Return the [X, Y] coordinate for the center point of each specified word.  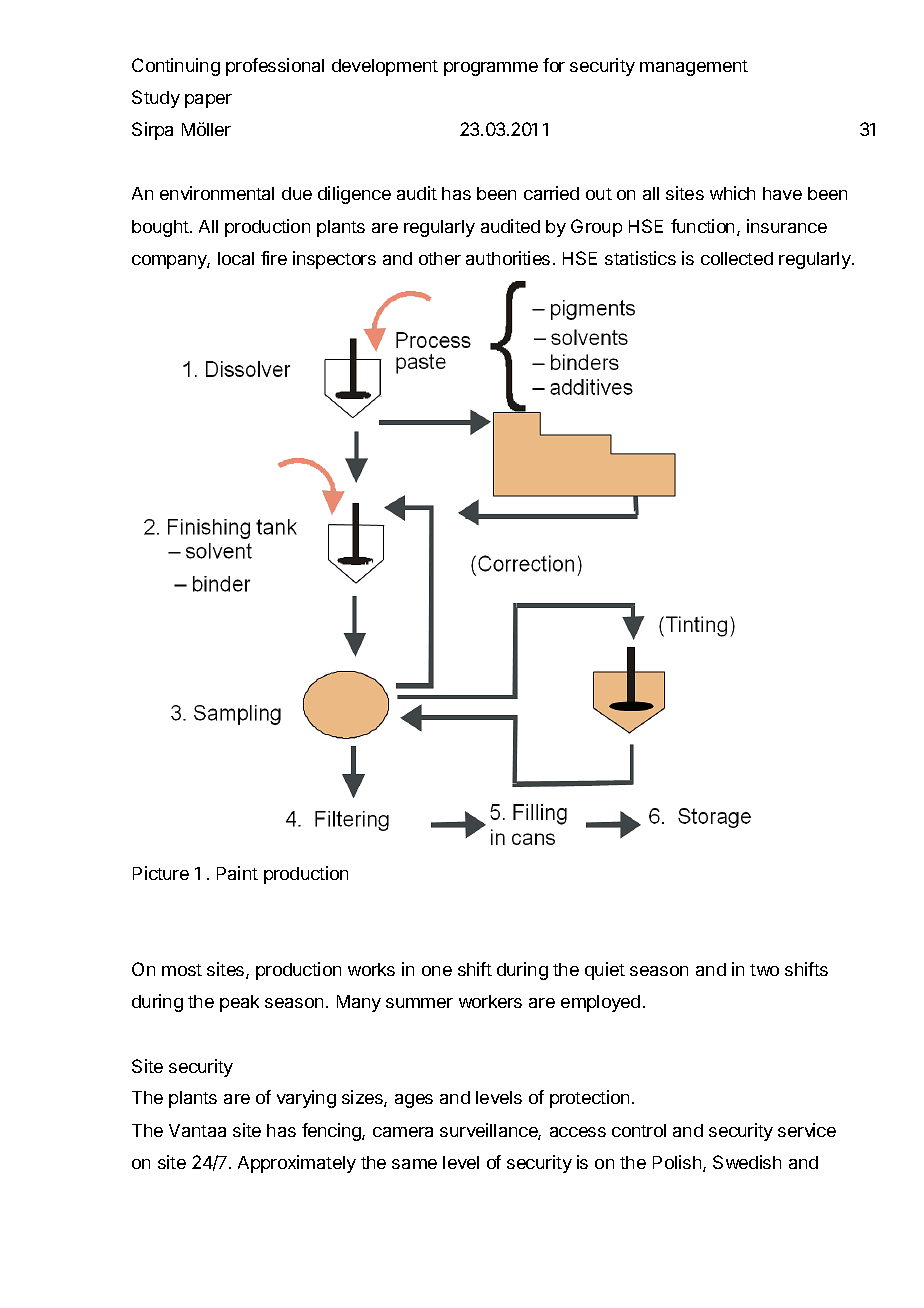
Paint [237, 873]
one [437, 971]
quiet [605, 971]
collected [737, 258]
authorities [508, 258]
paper [208, 101]
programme [491, 69]
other [440, 258]
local [236, 258]
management [694, 68]
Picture [161, 873]
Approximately [297, 1164]
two [764, 970]
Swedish [747, 1162]
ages [414, 1101]
